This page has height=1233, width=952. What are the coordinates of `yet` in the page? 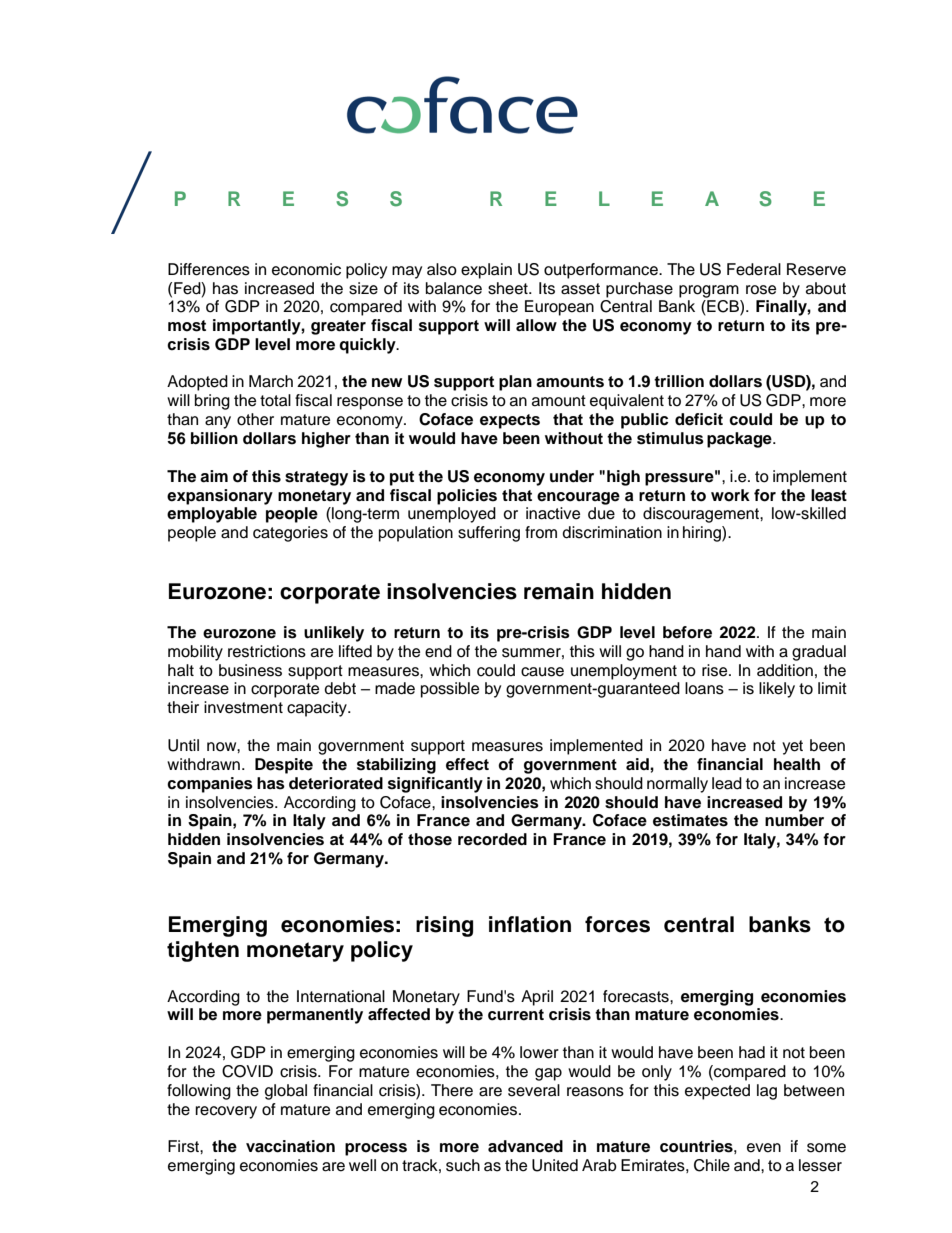 It's located at (792, 747).
